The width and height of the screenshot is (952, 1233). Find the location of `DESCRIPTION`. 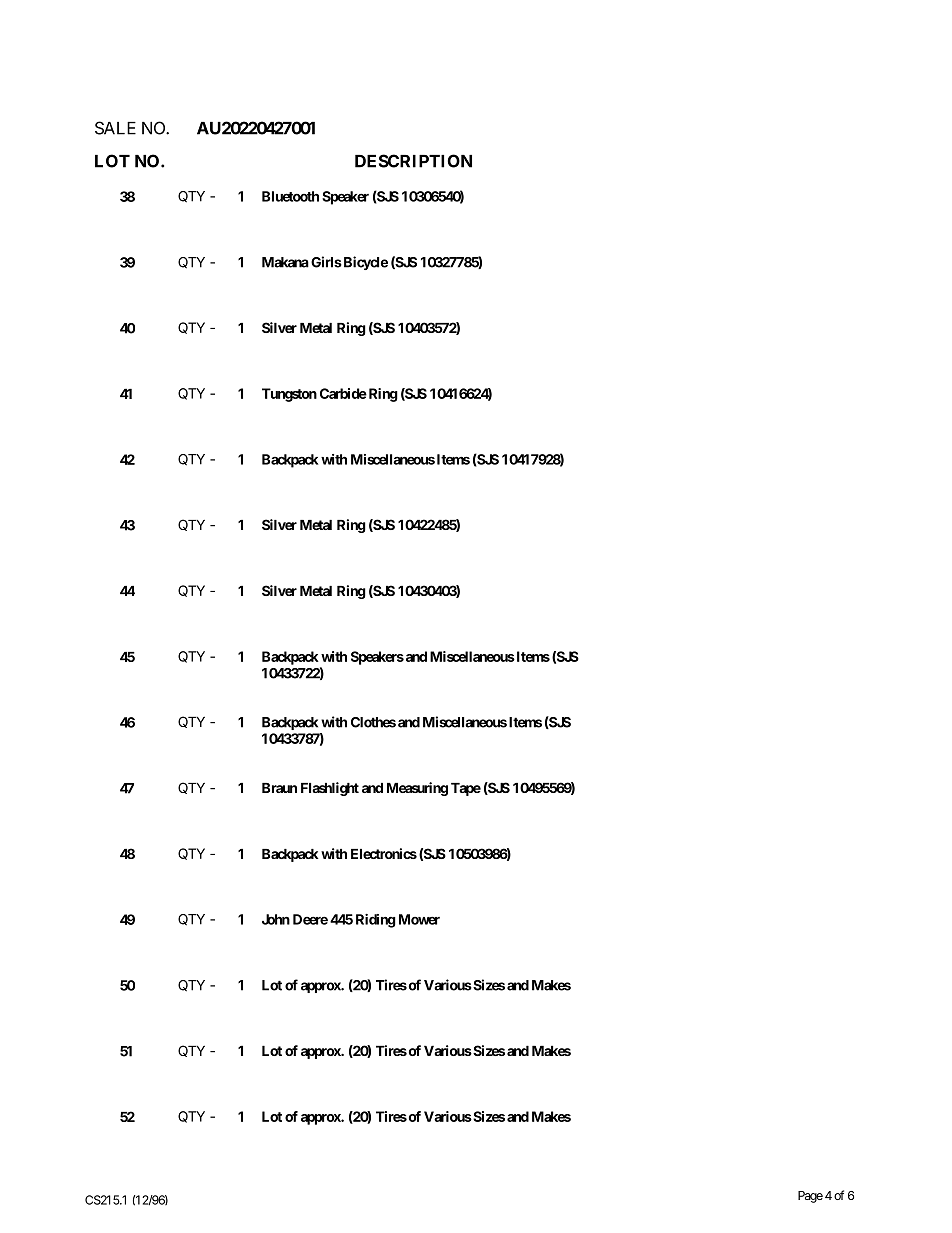

DESCRIPTION is located at coordinates (413, 161).
